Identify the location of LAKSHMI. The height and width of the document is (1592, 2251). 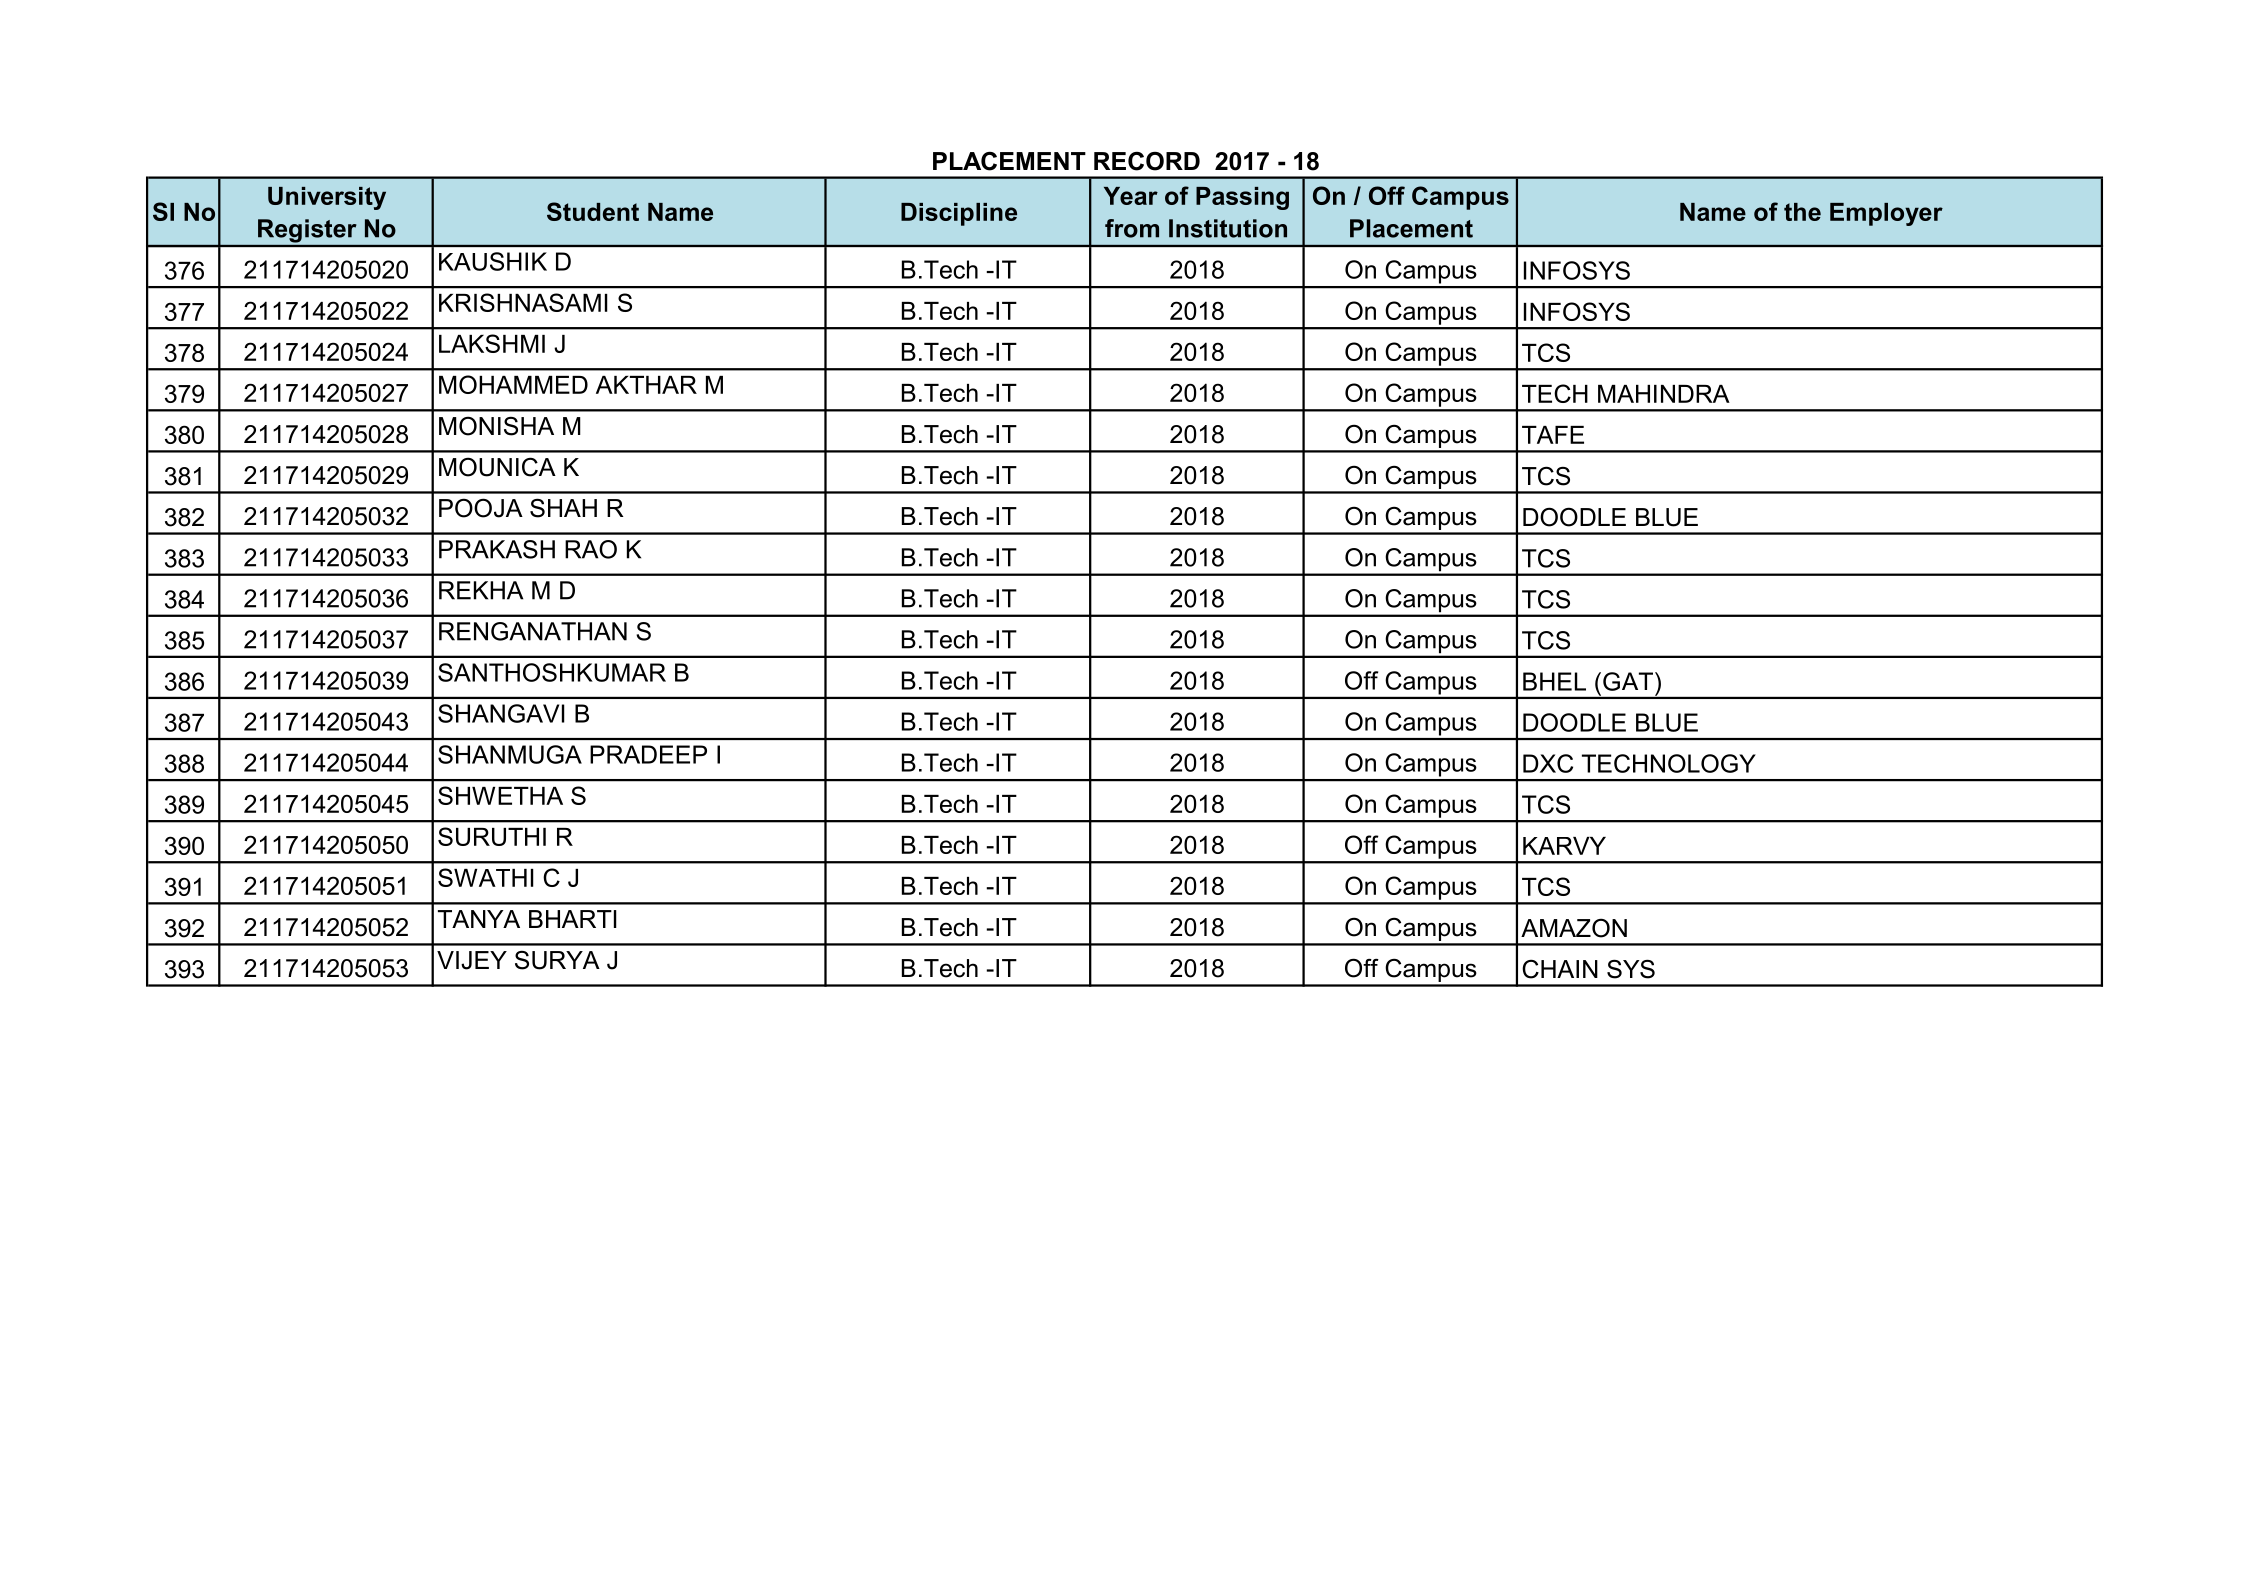
(492, 343).
